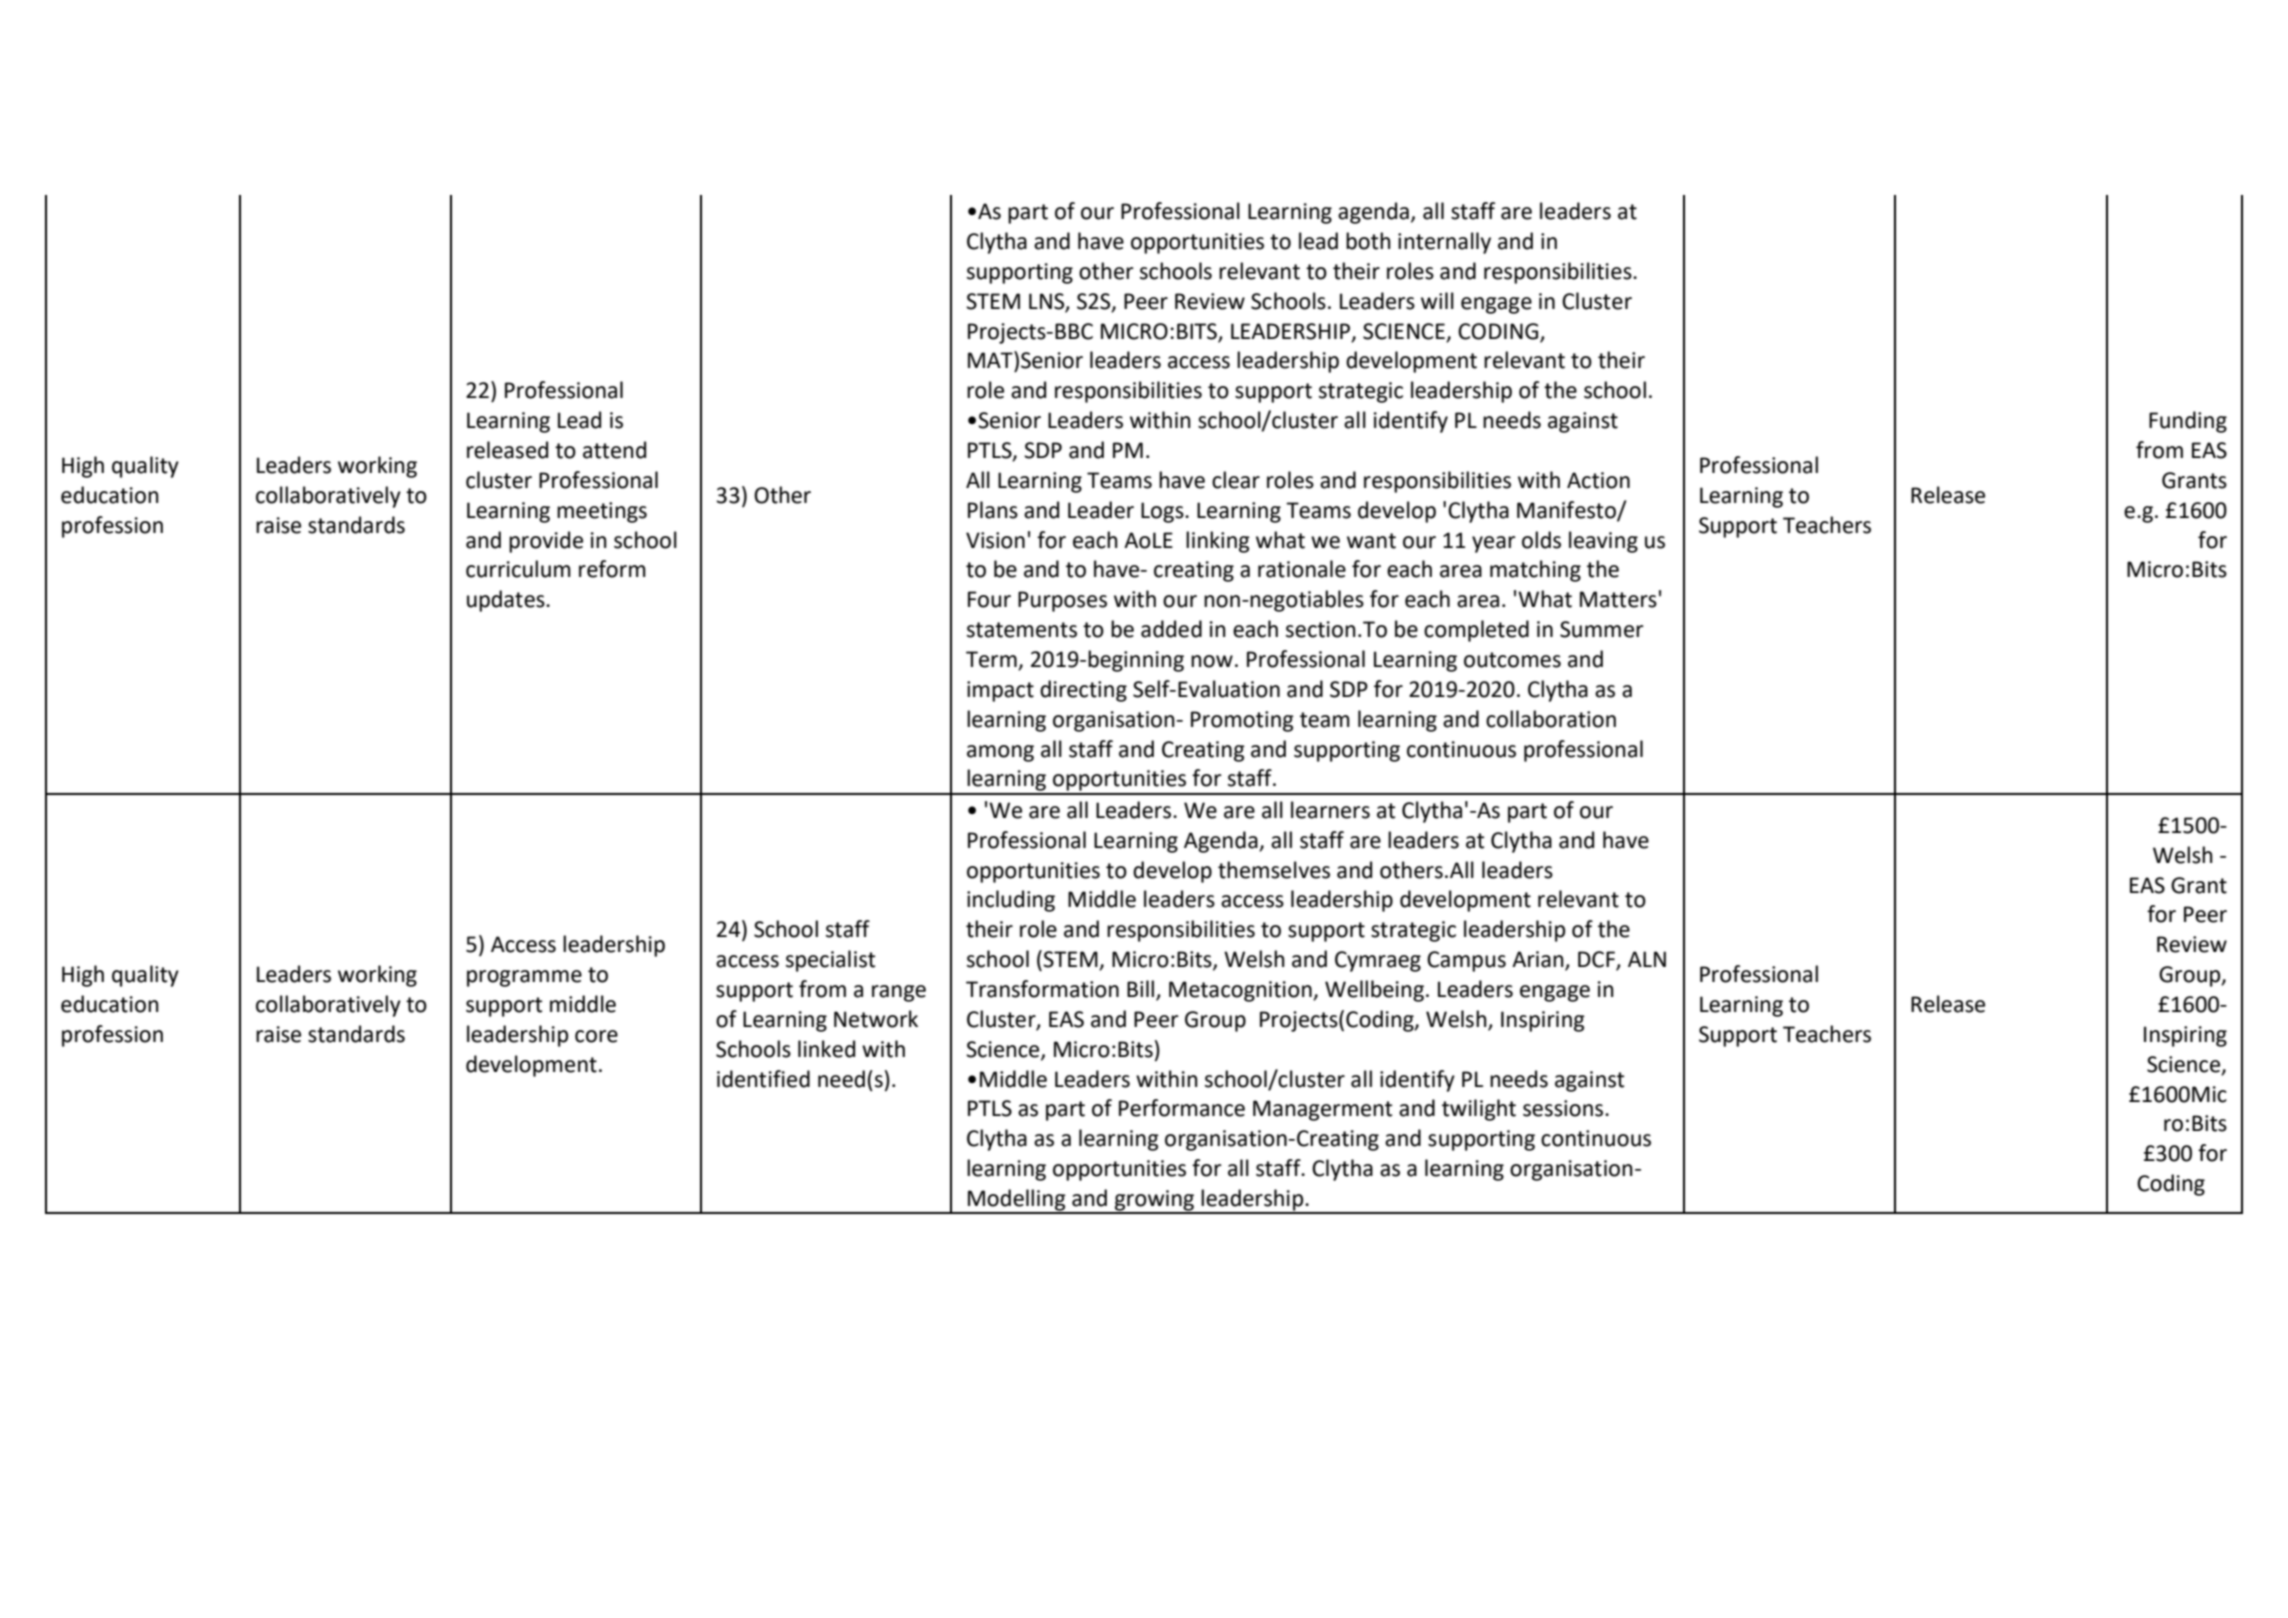 This page has width=2288, height=1618. What do you see at coordinates (763, 1079) in the page?
I see `identified` at bounding box center [763, 1079].
